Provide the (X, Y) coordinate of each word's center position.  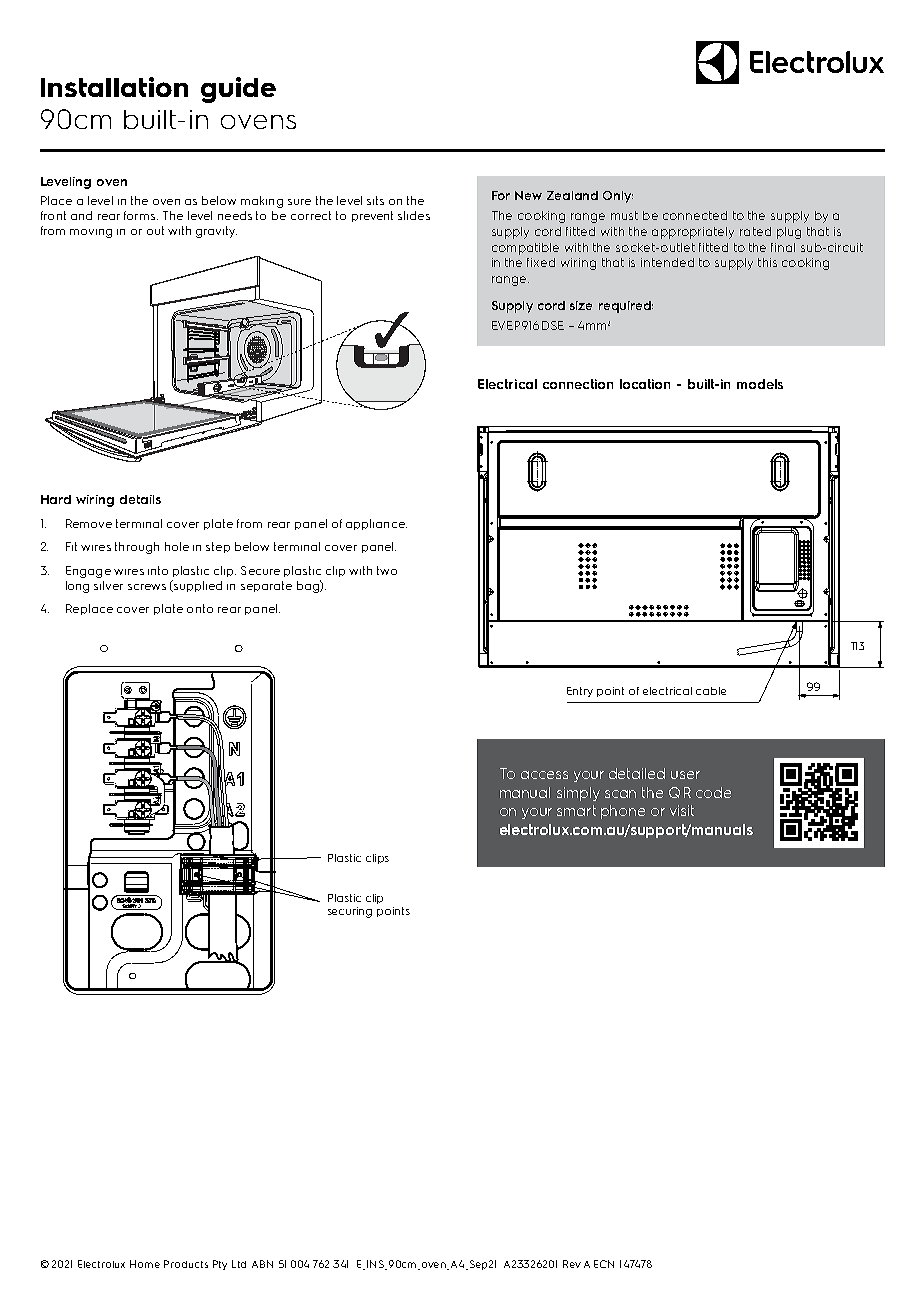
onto (200, 608)
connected (695, 215)
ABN (262, 1264)
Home (145, 1264)
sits (375, 200)
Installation (114, 87)
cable (711, 691)
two (387, 570)
